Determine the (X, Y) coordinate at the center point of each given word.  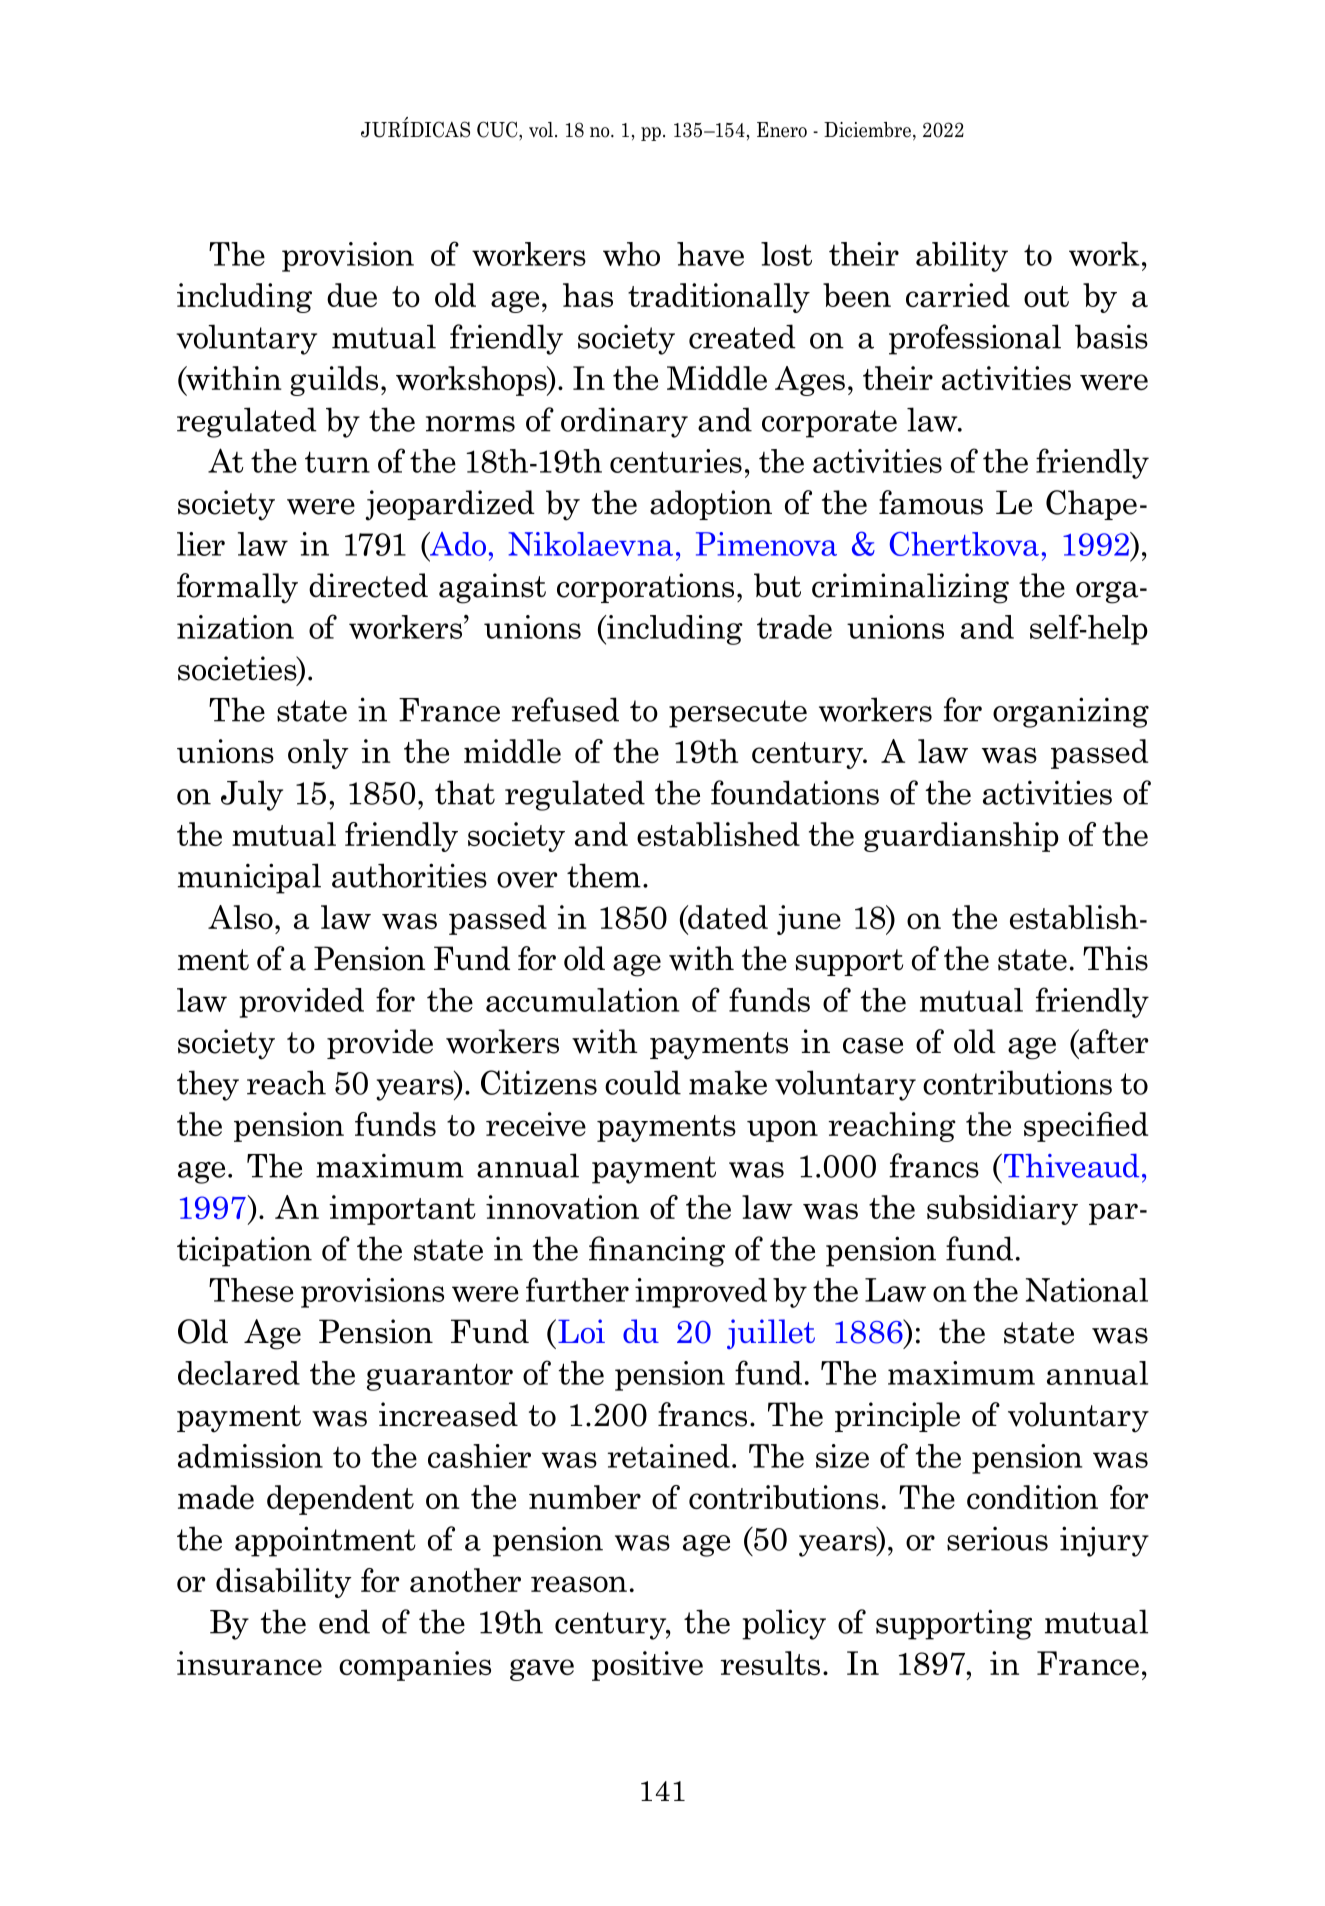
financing (657, 1251)
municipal (249, 878)
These (251, 1290)
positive (647, 1666)
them (604, 875)
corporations (645, 588)
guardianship (961, 837)
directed (368, 585)
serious (997, 1538)
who (631, 254)
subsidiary (1002, 1210)
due (352, 295)
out (1046, 296)
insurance (249, 1663)
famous (931, 502)
